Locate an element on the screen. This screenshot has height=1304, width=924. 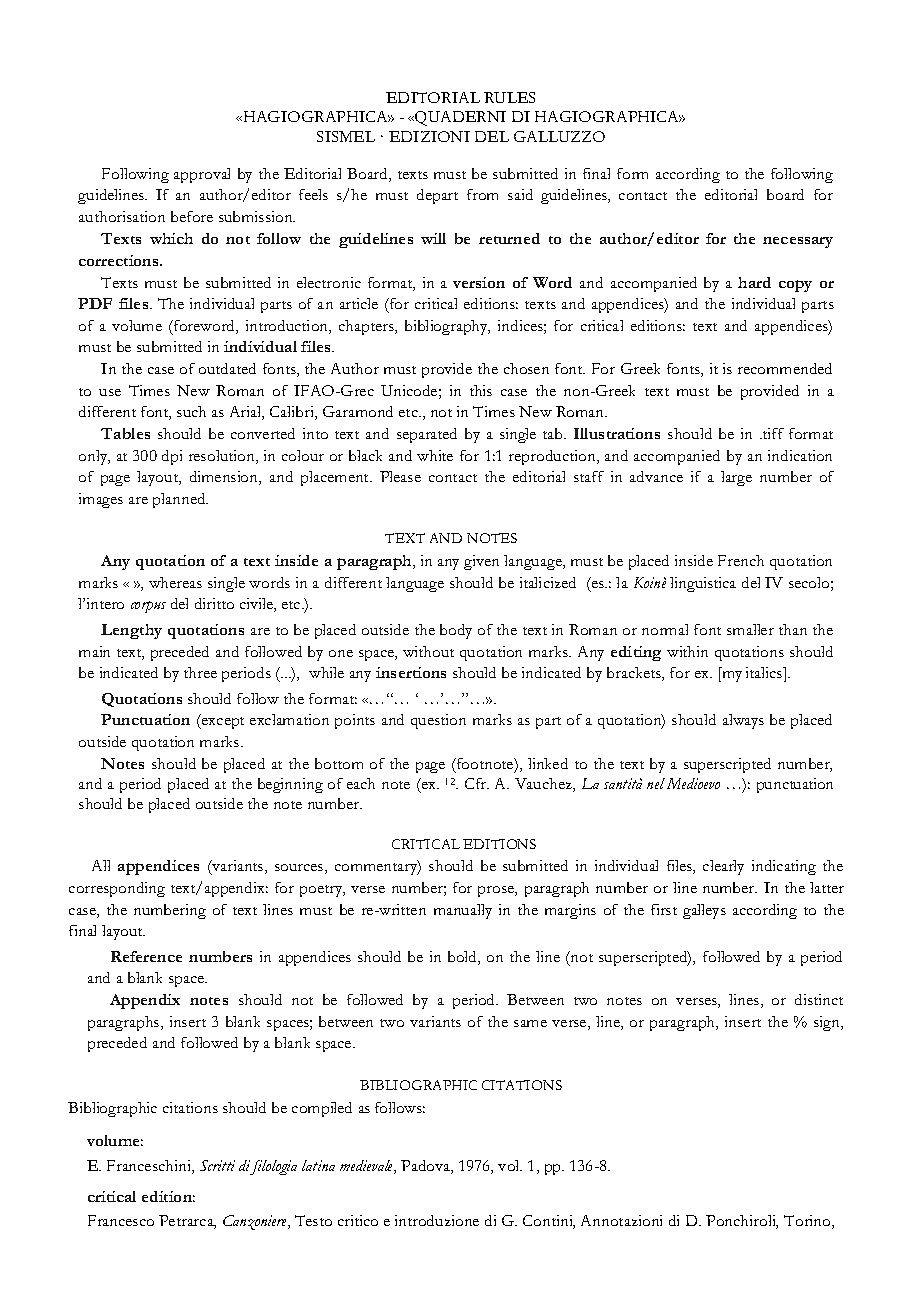
necessary is located at coordinates (798, 242).
